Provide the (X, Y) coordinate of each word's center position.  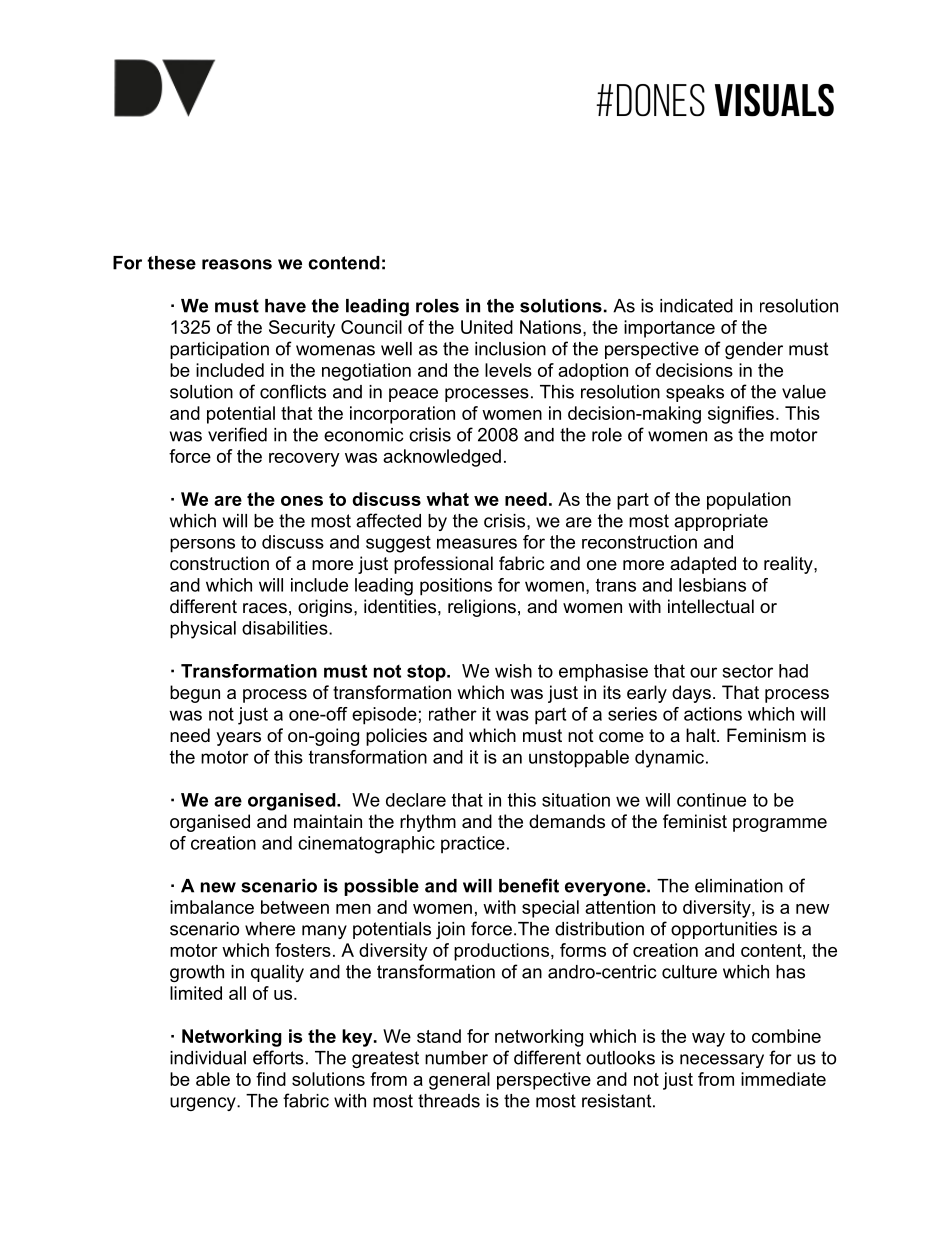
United (487, 327)
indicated (696, 306)
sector (748, 671)
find (271, 1079)
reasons (237, 264)
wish (513, 671)
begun (195, 694)
